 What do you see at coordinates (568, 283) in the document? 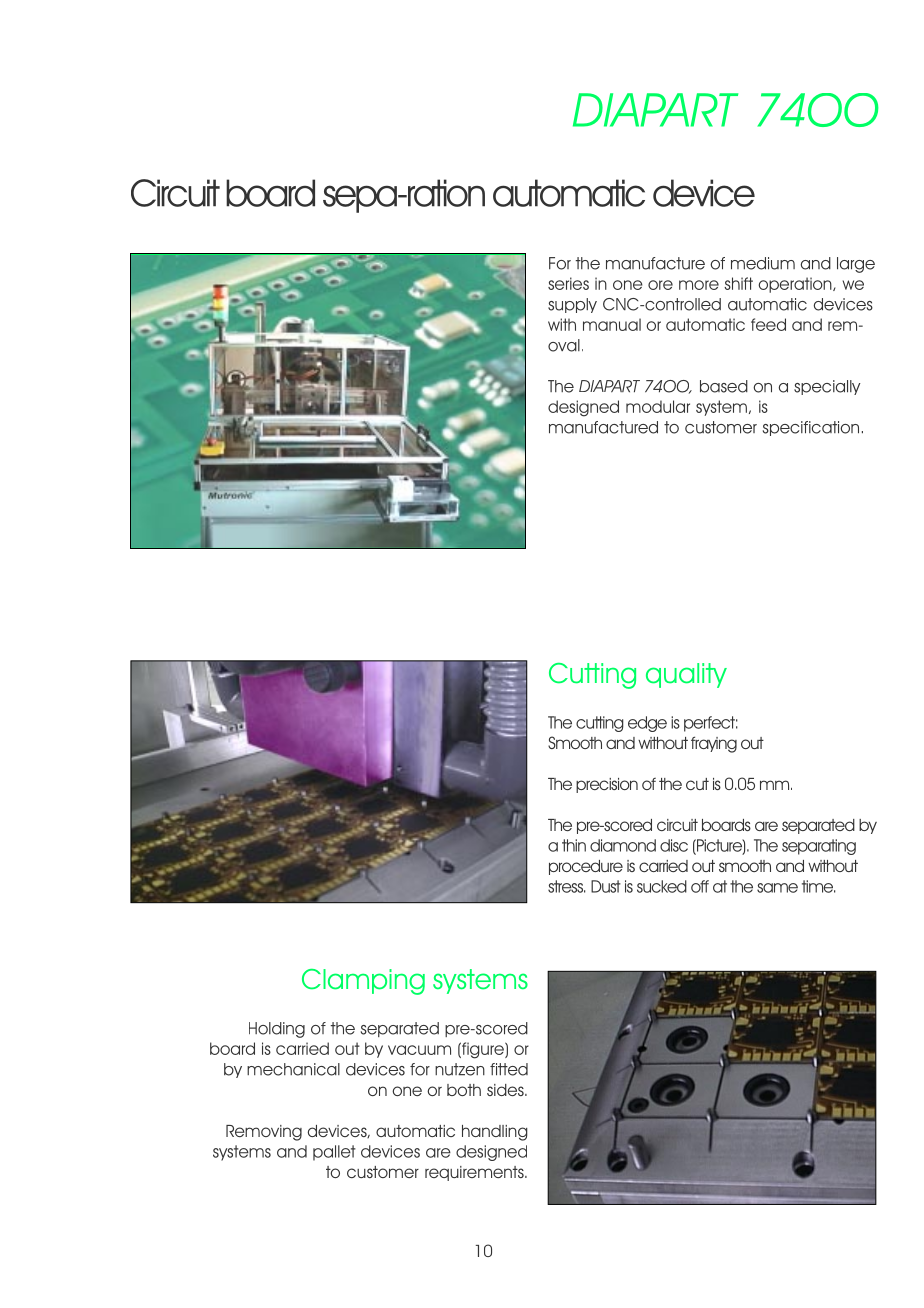
I see `series` at bounding box center [568, 283].
